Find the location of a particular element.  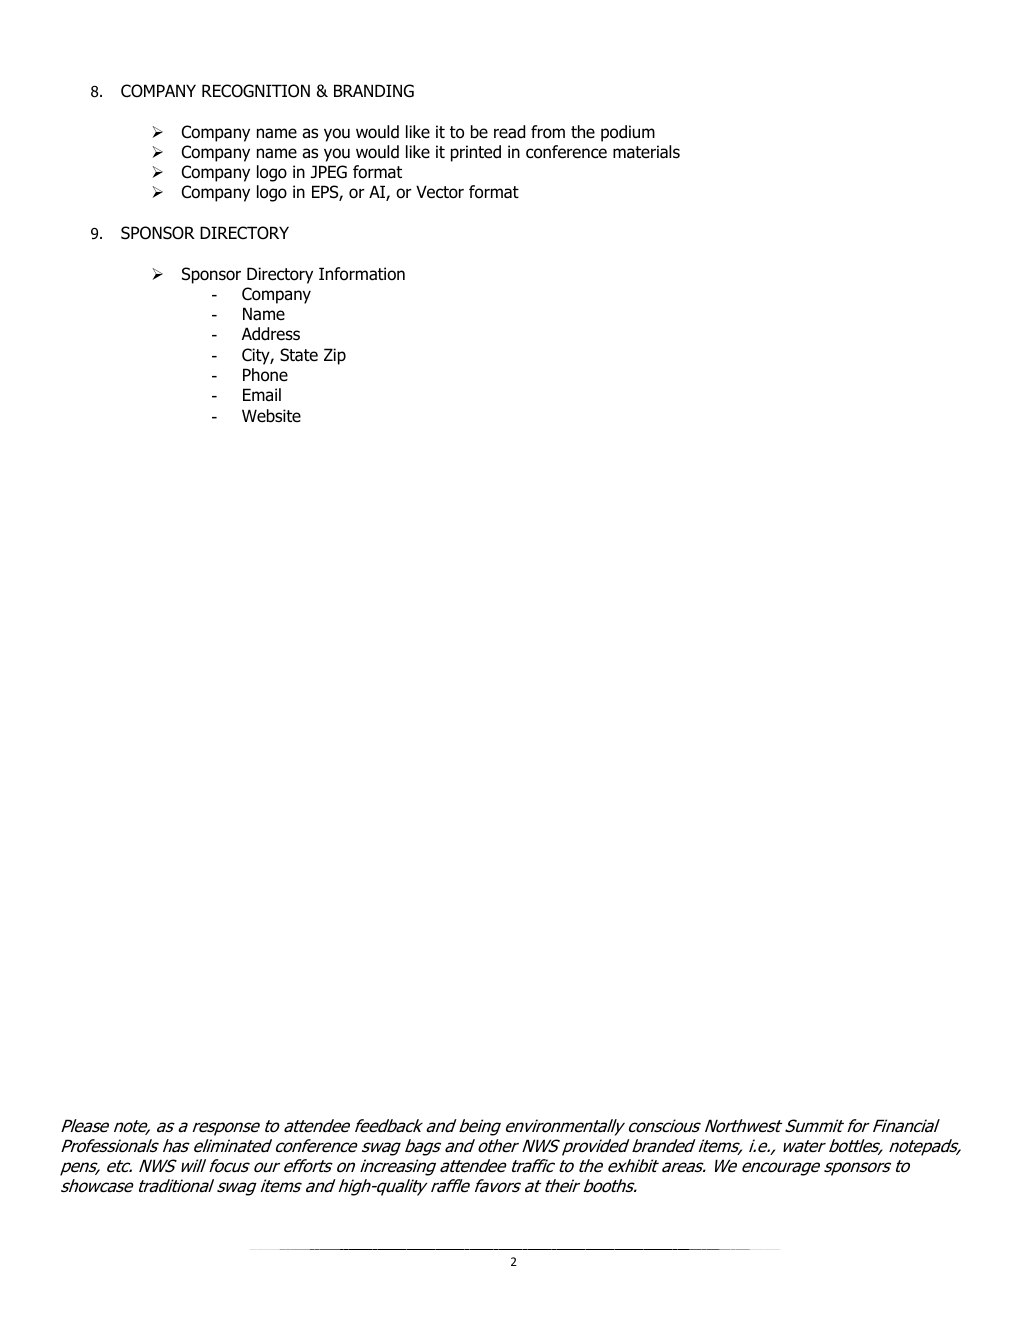

Zip is located at coordinates (335, 356).
